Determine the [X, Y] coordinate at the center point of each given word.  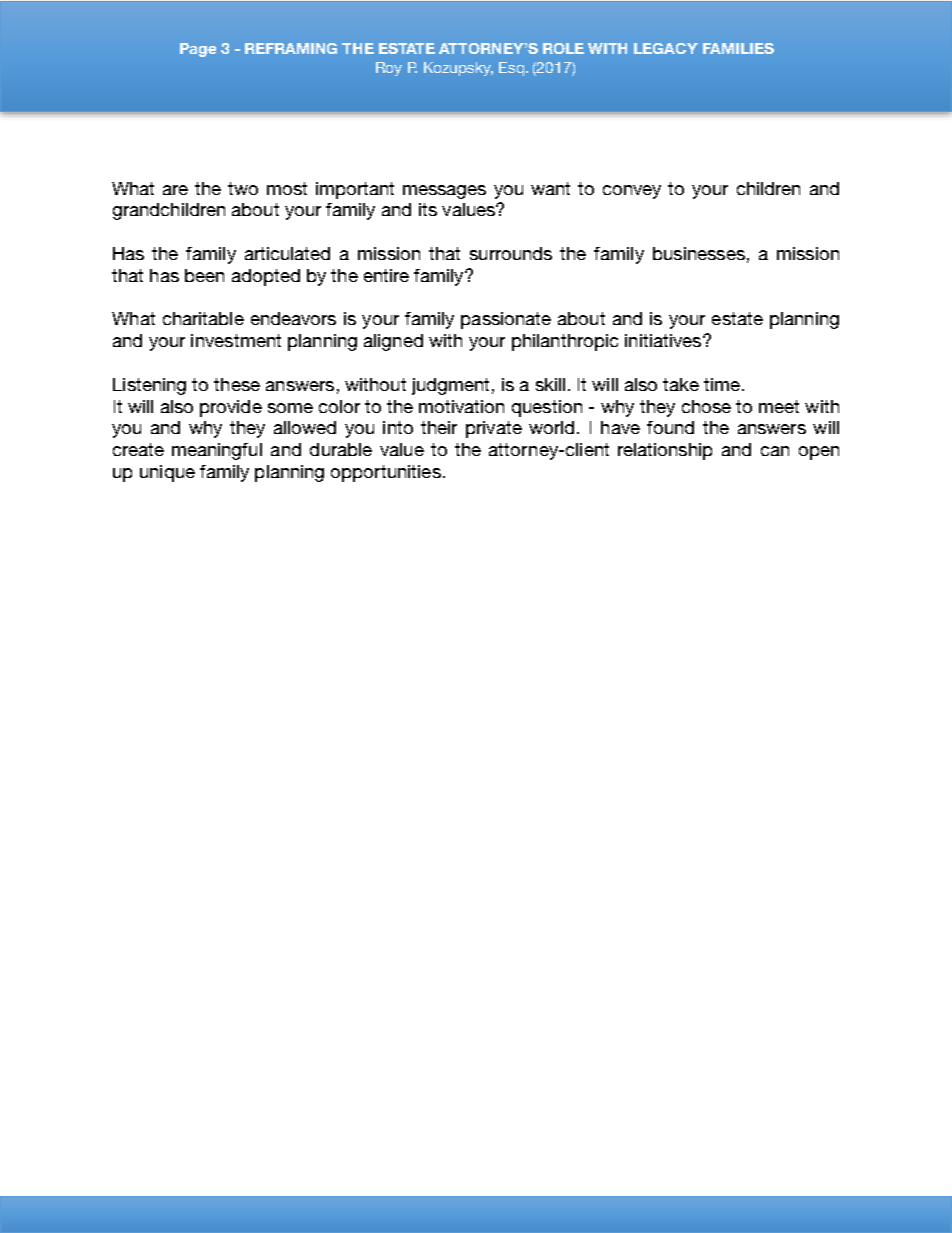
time [722, 384]
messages [444, 192]
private [494, 429]
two [243, 188]
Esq [511, 69]
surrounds [511, 253]
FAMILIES [738, 48]
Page [198, 50]
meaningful [217, 451]
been [204, 275]
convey [632, 192]
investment [236, 340]
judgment [450, 386]
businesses [699, 253]
